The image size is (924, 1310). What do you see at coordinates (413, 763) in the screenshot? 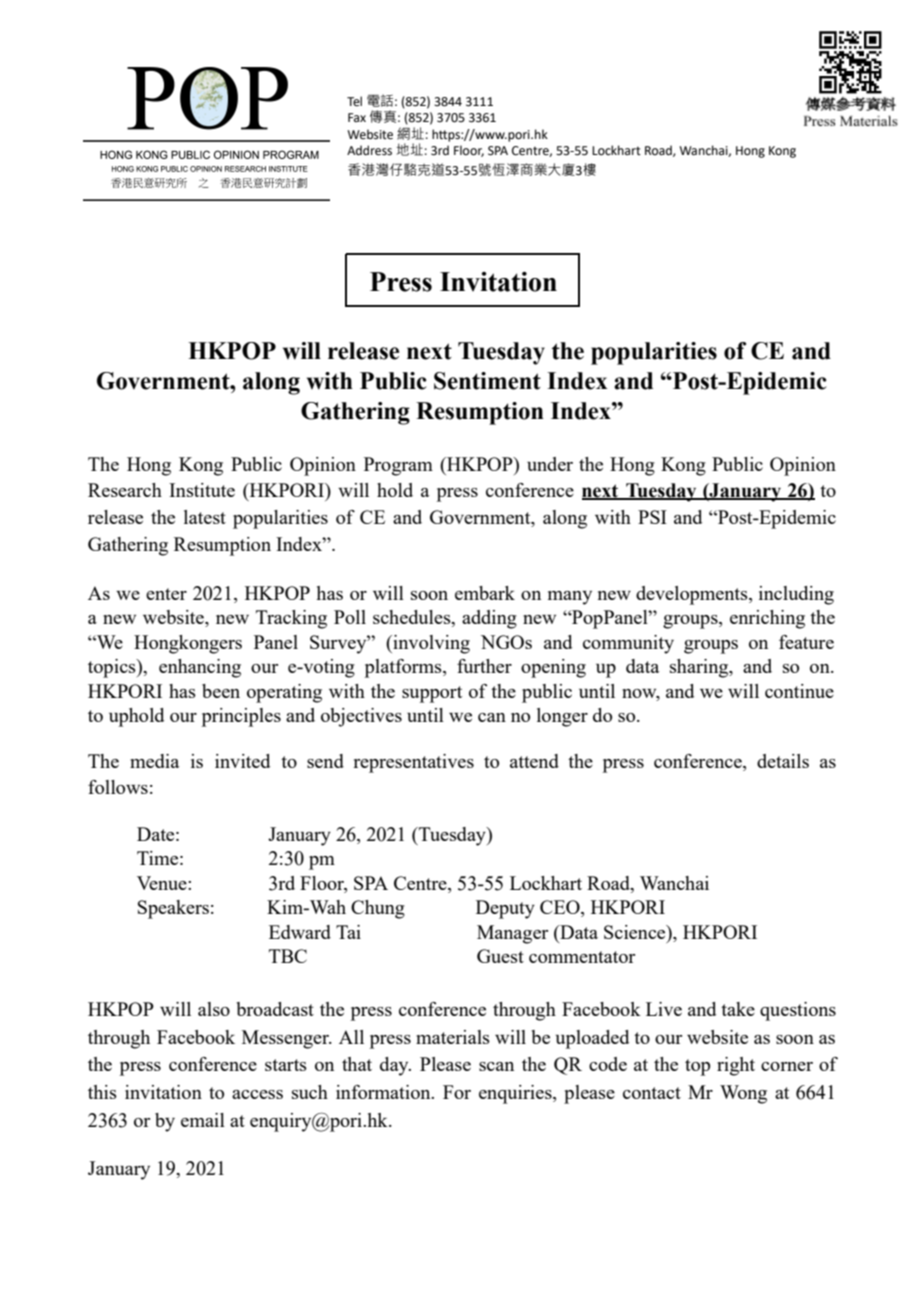
I see `representatives` at bounding box center [413, 763].
